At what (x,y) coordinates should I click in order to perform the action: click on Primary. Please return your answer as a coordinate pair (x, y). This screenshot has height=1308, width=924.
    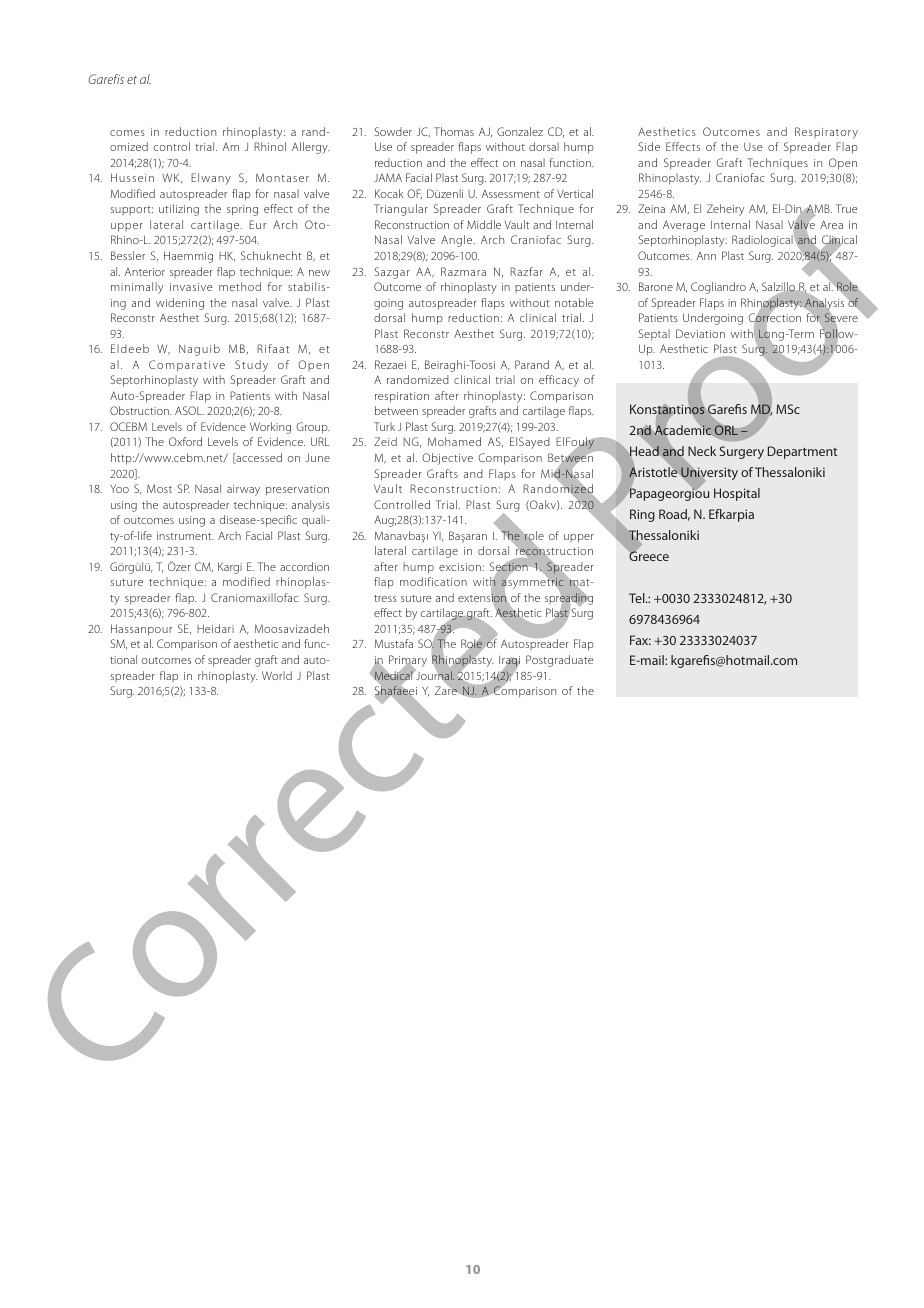
    Looking at the image, I should click on (408, 662).
